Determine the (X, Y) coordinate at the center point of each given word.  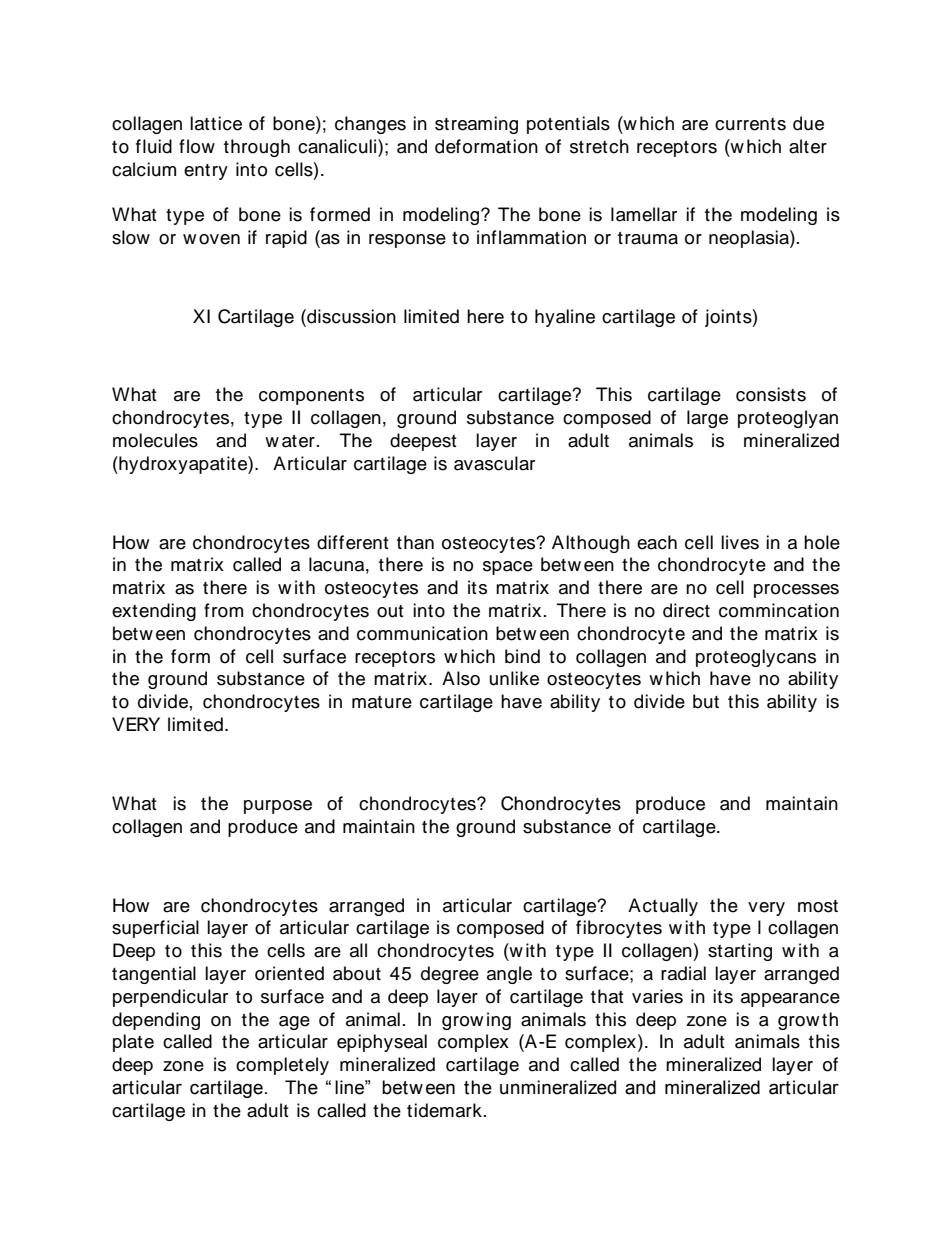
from (223, 610)
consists (771, 394)
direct (686, 610)
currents (750, 124)
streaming (476, 125)
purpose (278, 807)
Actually (663, 907)
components (311, 397)
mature (382, 702)
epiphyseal (382, 1043)
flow (197, 146)
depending (156, 1021)
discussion (350, 316)
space (508, 568)
